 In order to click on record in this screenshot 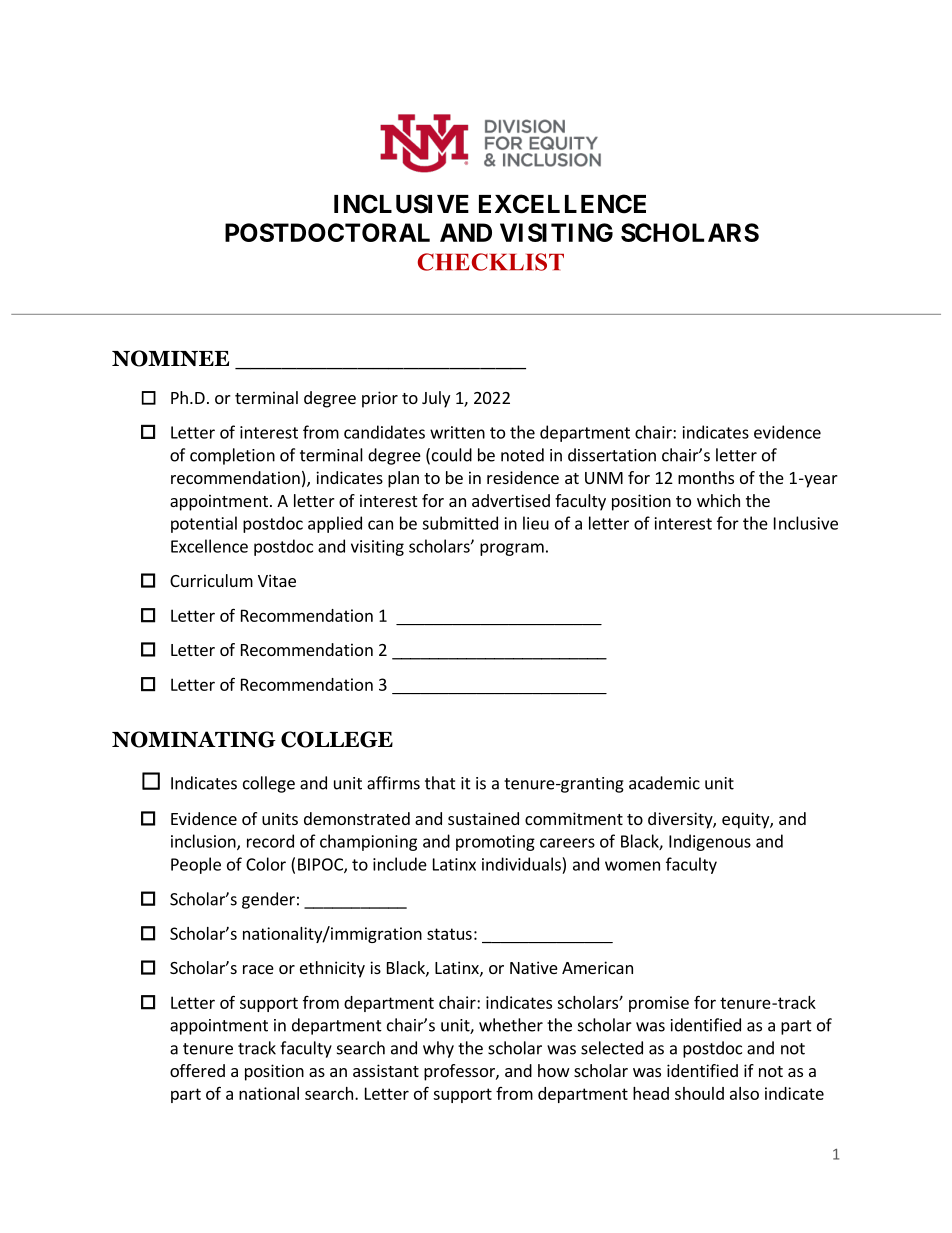, I will do `click(270, 841)`.
